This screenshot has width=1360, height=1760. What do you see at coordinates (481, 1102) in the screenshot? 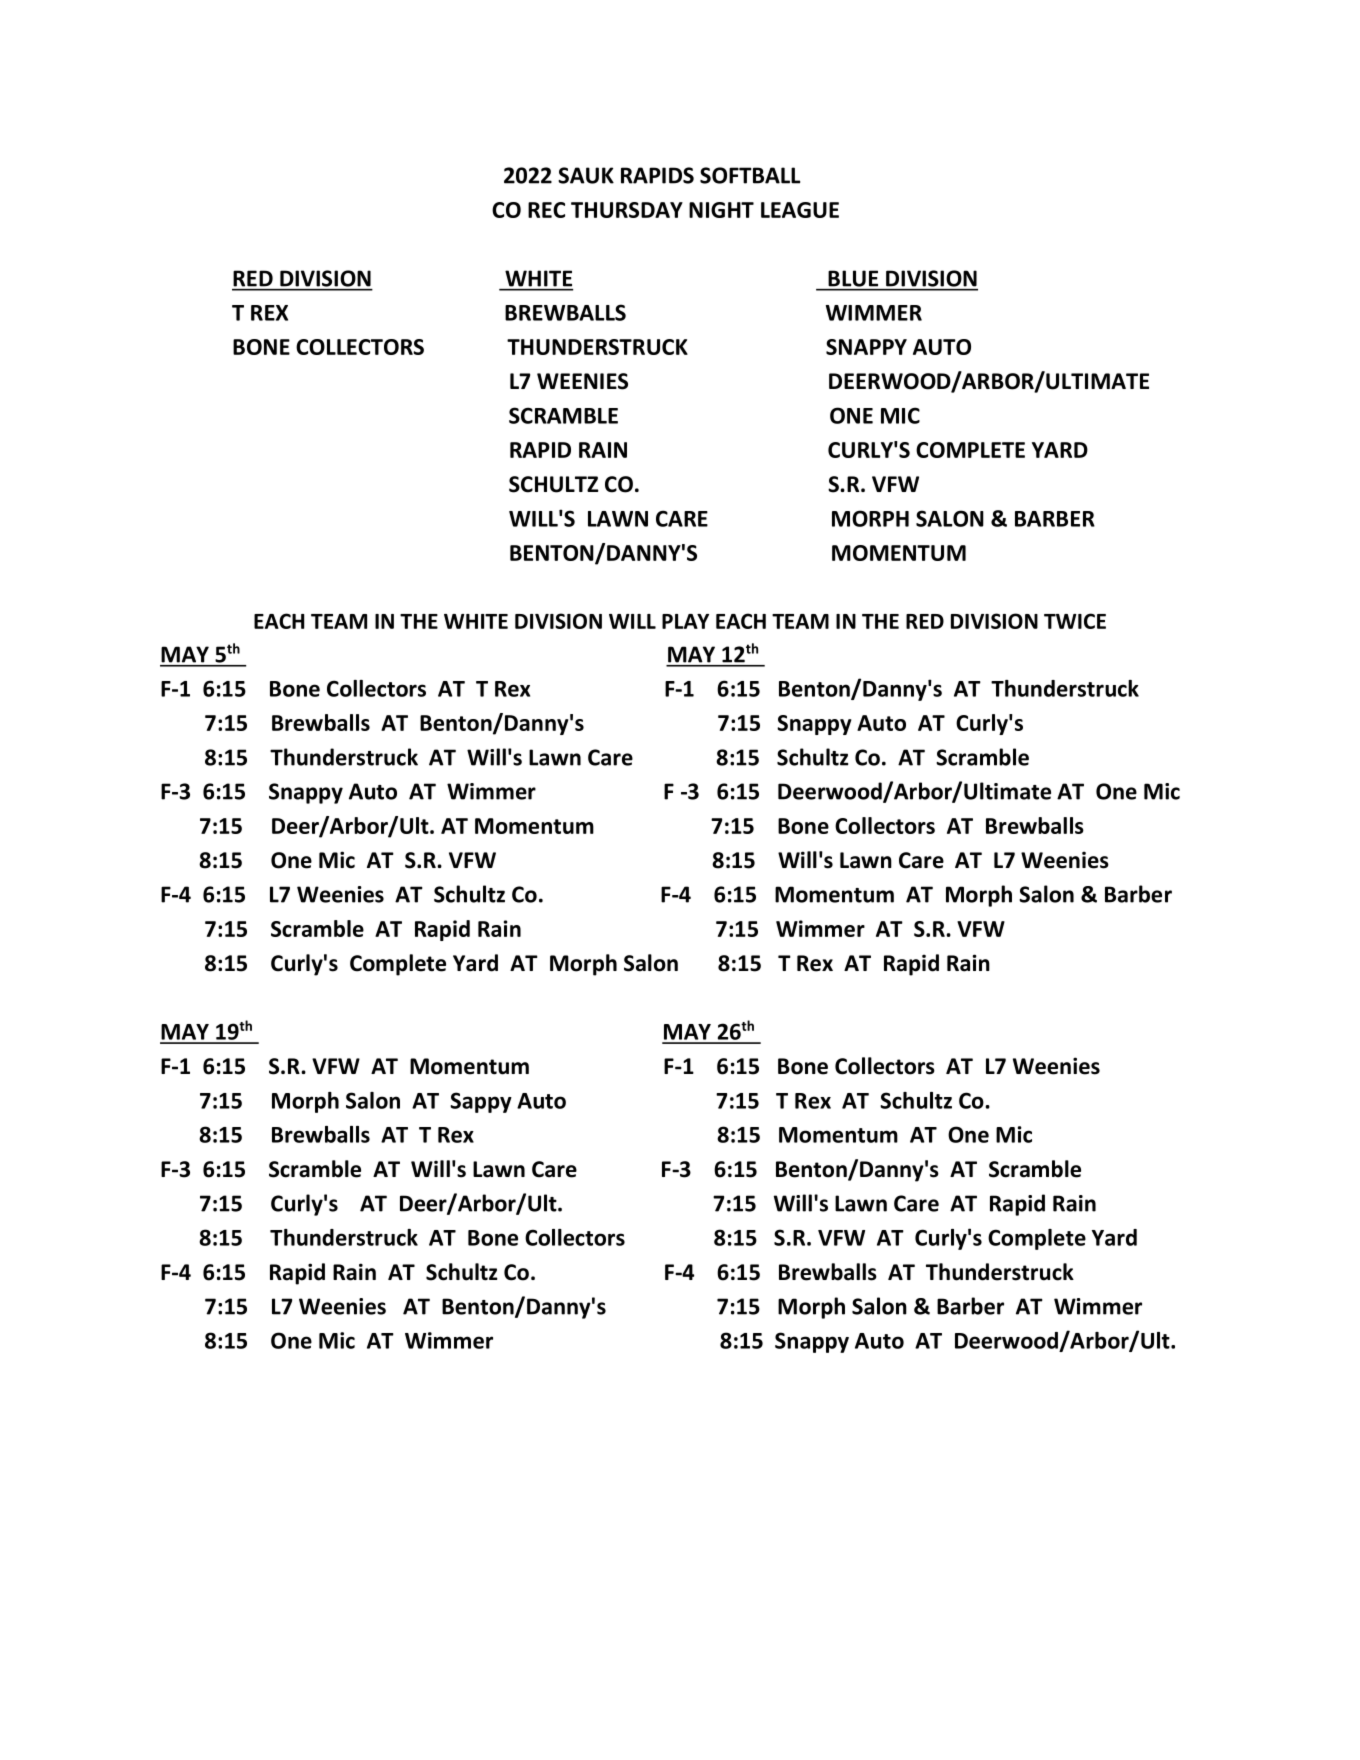
I see `Sappy` at bounding box center [481, 1102].
